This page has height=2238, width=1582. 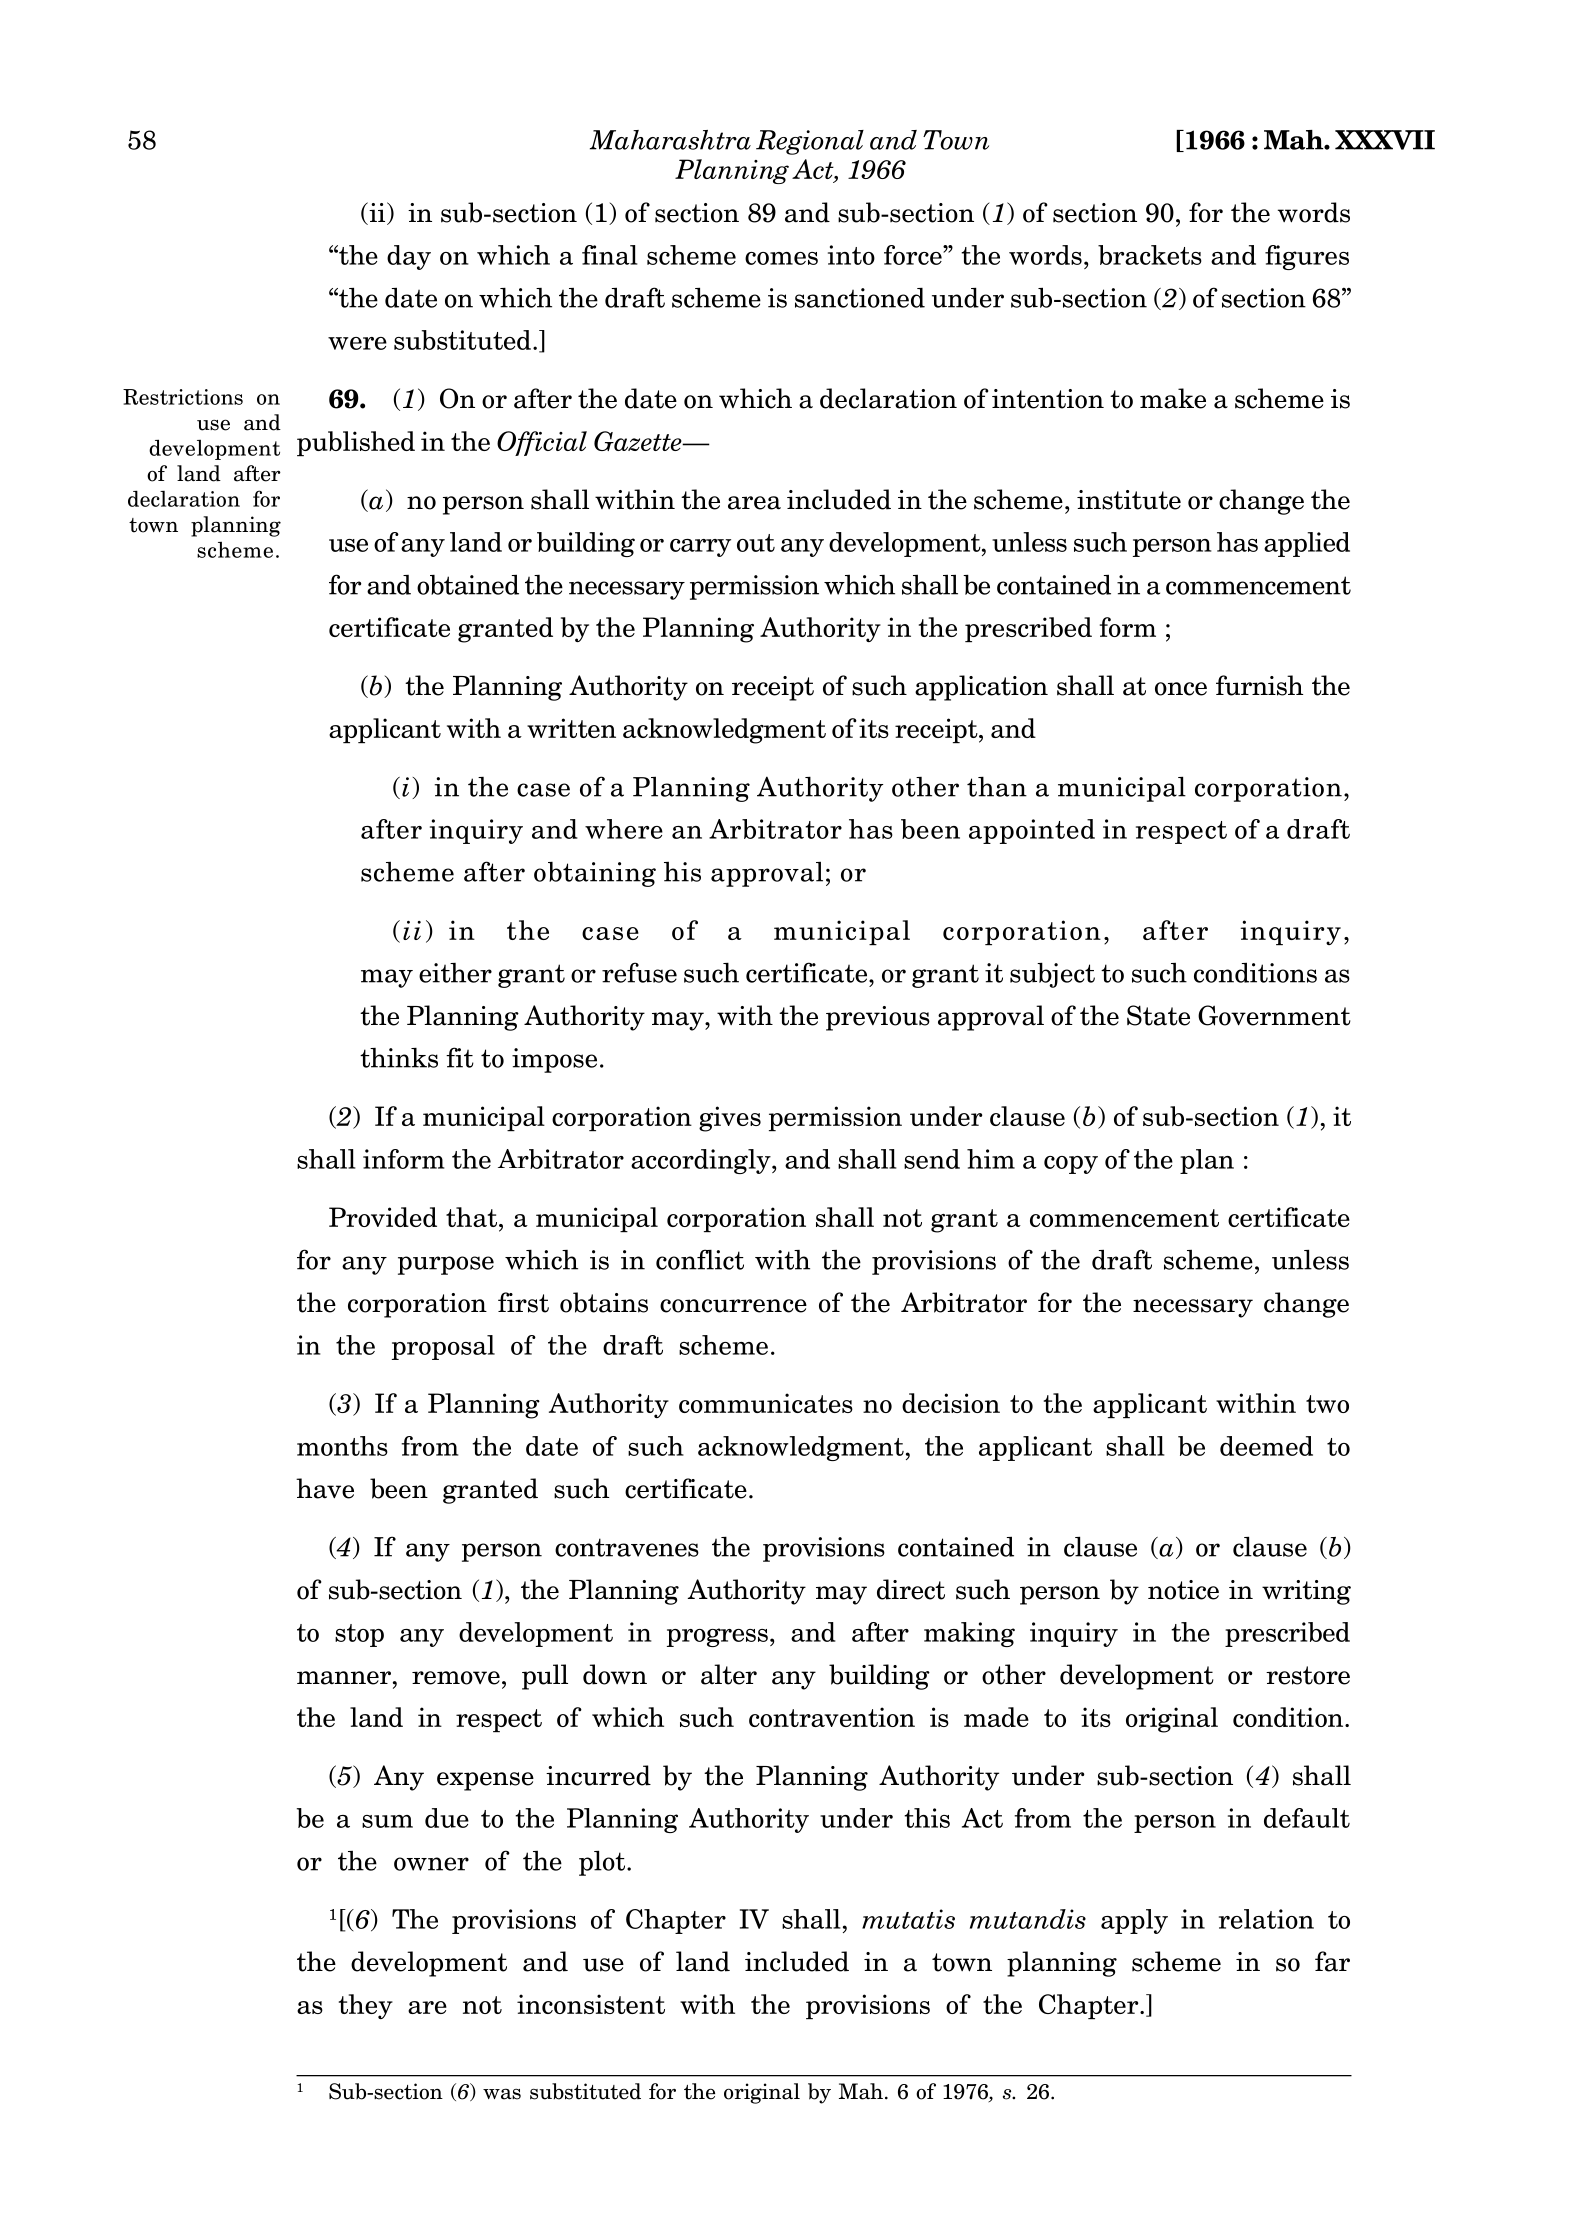 What do you see at coordinates (1332, 1961) in the page?
I see `far` at bounding box center [1332, 1961].
